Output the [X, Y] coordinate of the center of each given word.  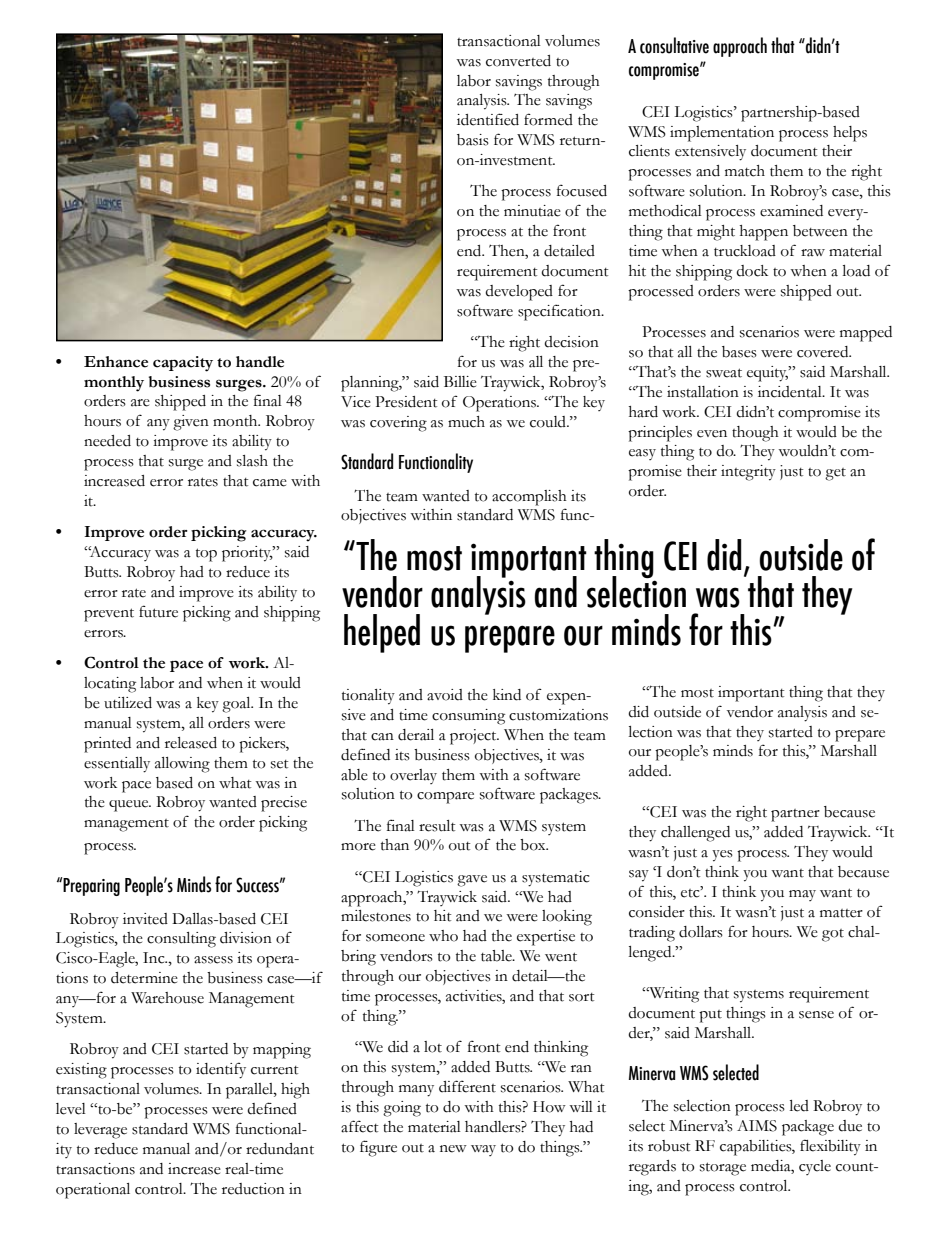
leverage [100, 1131]
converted [518, 61]
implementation [722, 134]
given [191, 423]
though [755, 434]
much [466, 422]
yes [722, 856]
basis [473, 140]
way [483, 1150]
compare [445, 798]
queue [130, 806]
